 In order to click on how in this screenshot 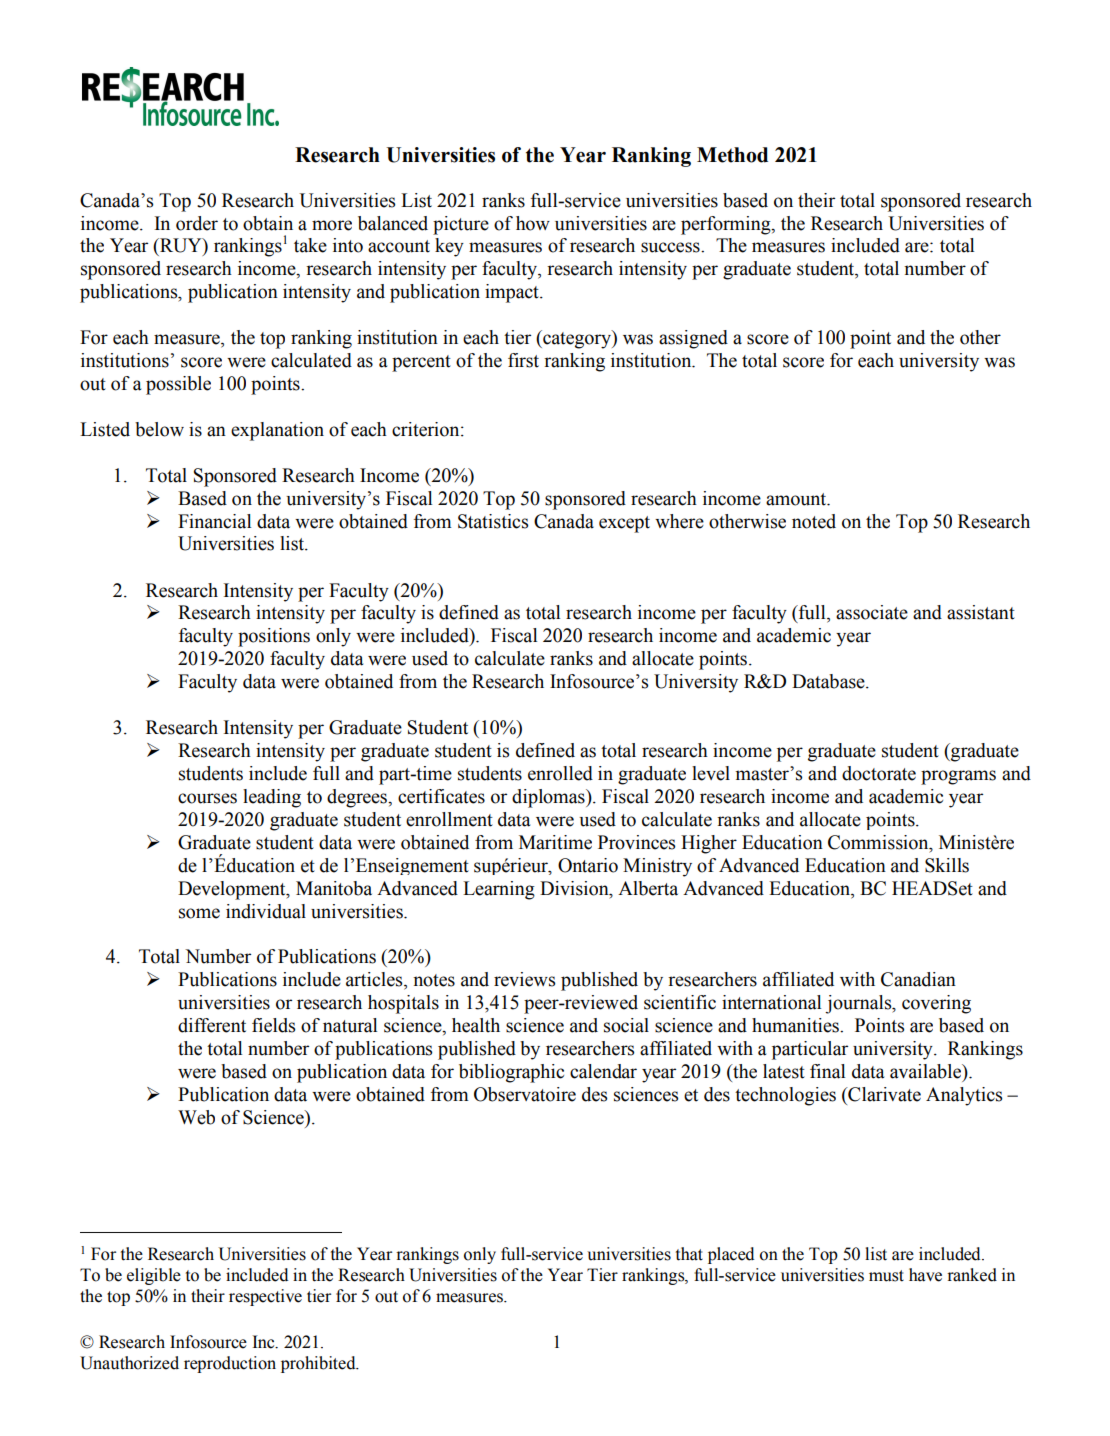, I will do `click(533, 223)`.
